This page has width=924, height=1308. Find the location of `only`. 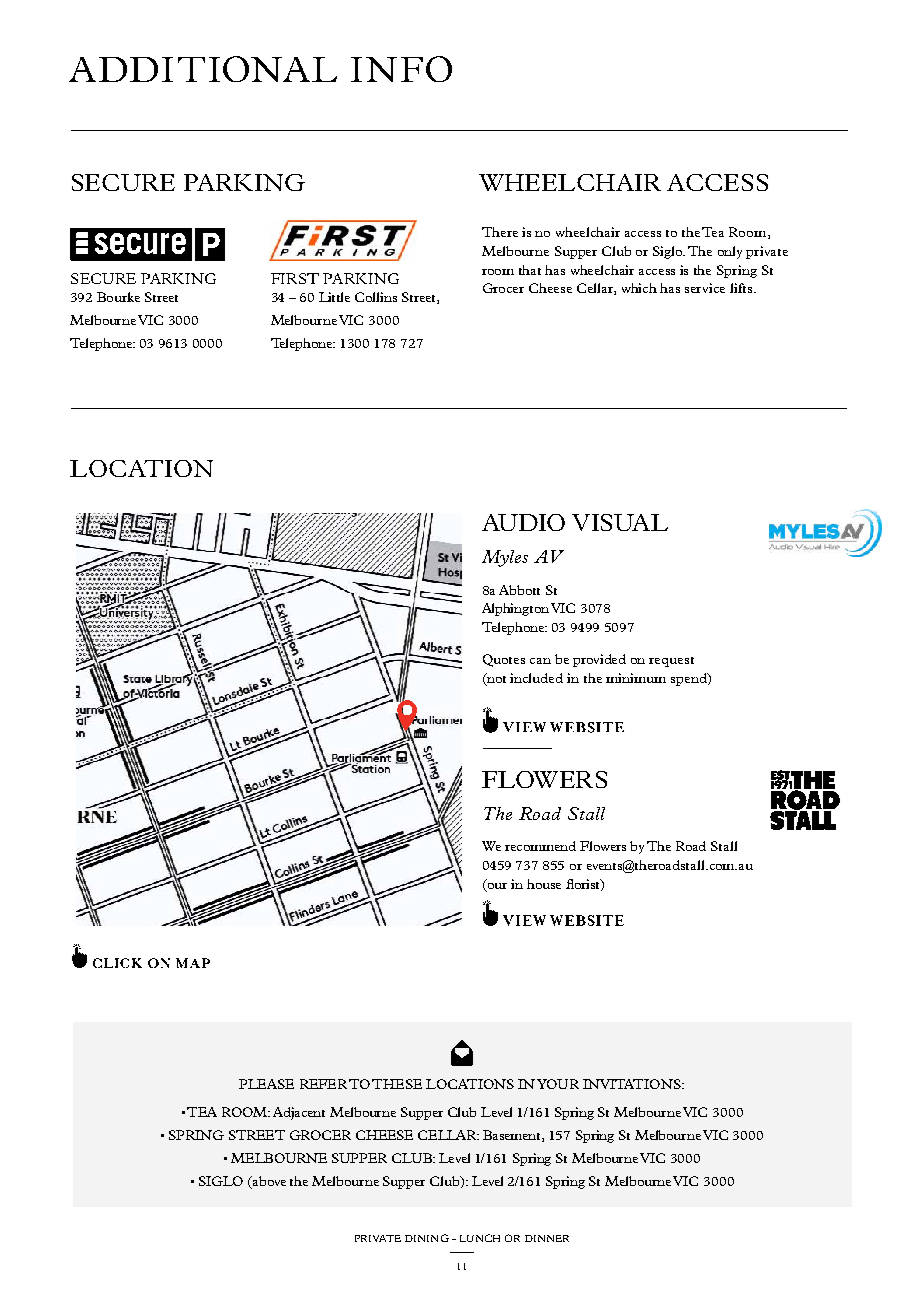

only is located at coordinates (730, 252).
